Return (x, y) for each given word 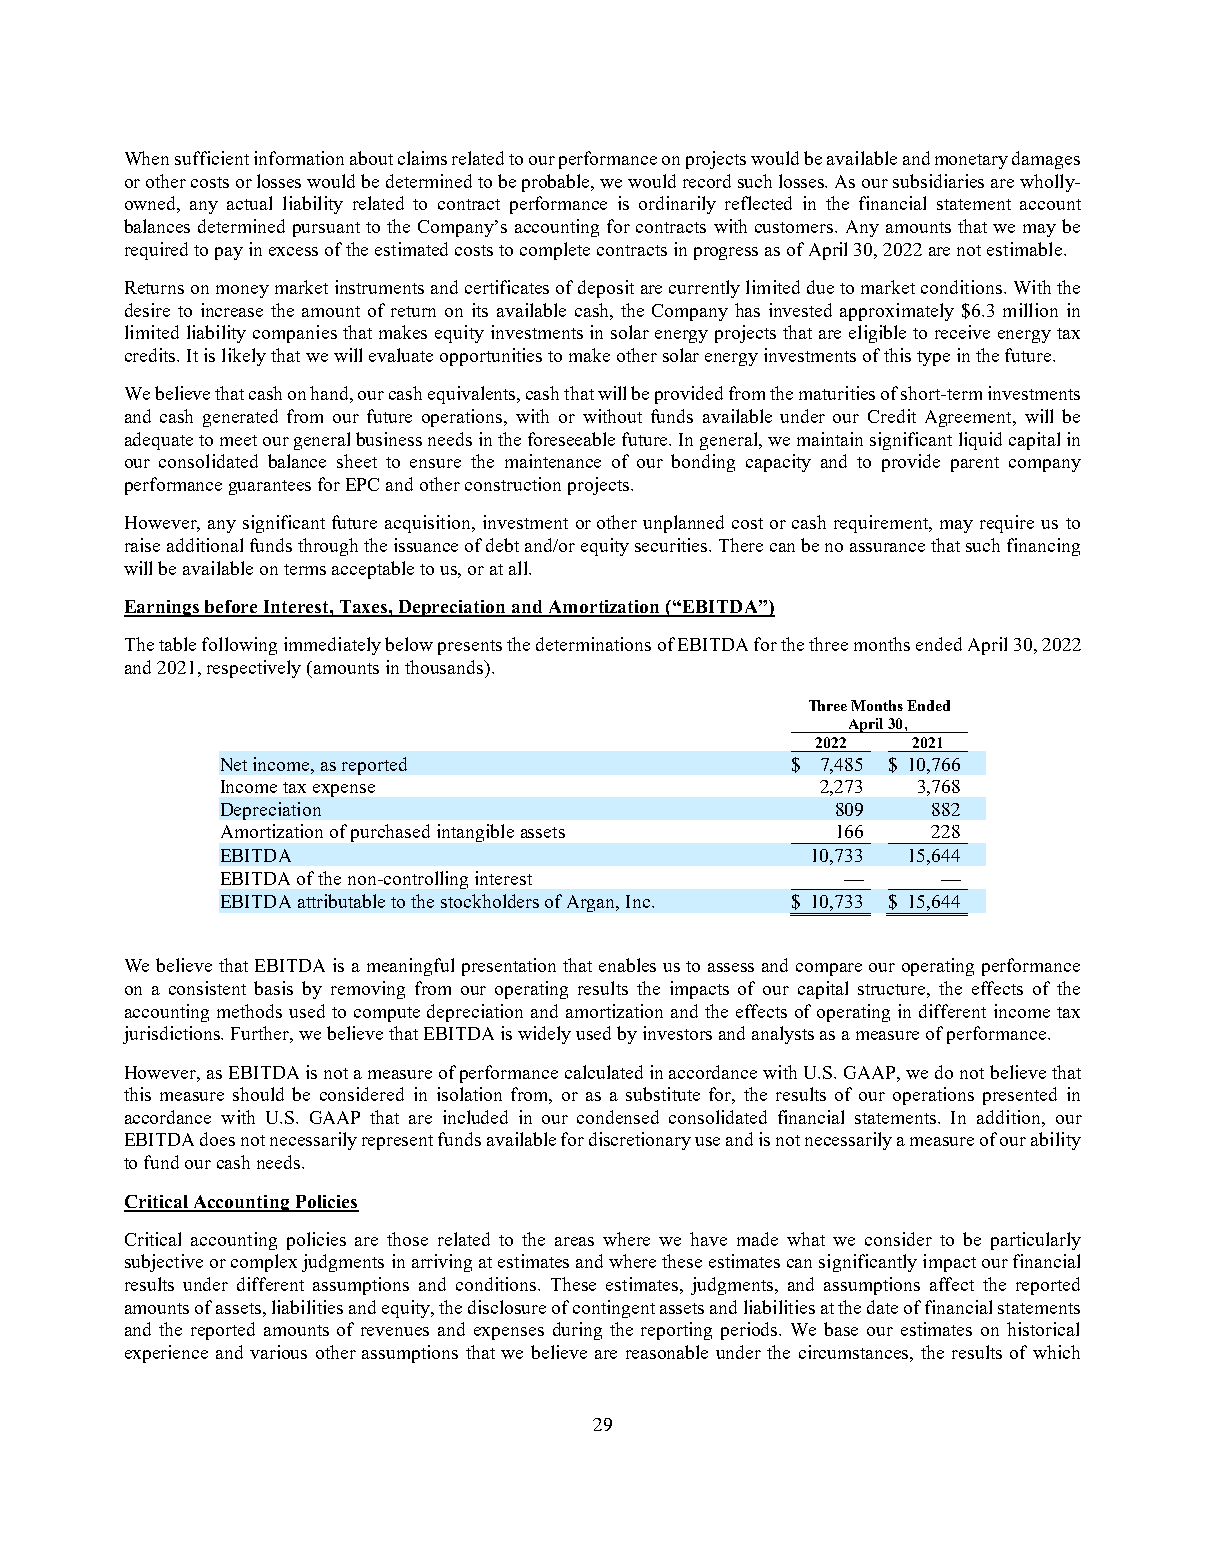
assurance (887, 547)
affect (952, 1284)
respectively (254, 669)
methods (249, 1011)
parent (975, 464)
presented (1020, 1096)
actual (249, 203)
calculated (604, 1072)
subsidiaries (938, 181)
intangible (475, 833)
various (278, 1352)
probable (557, 183)
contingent (614, 1309)
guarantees (270, 487)
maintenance (553, 461)
